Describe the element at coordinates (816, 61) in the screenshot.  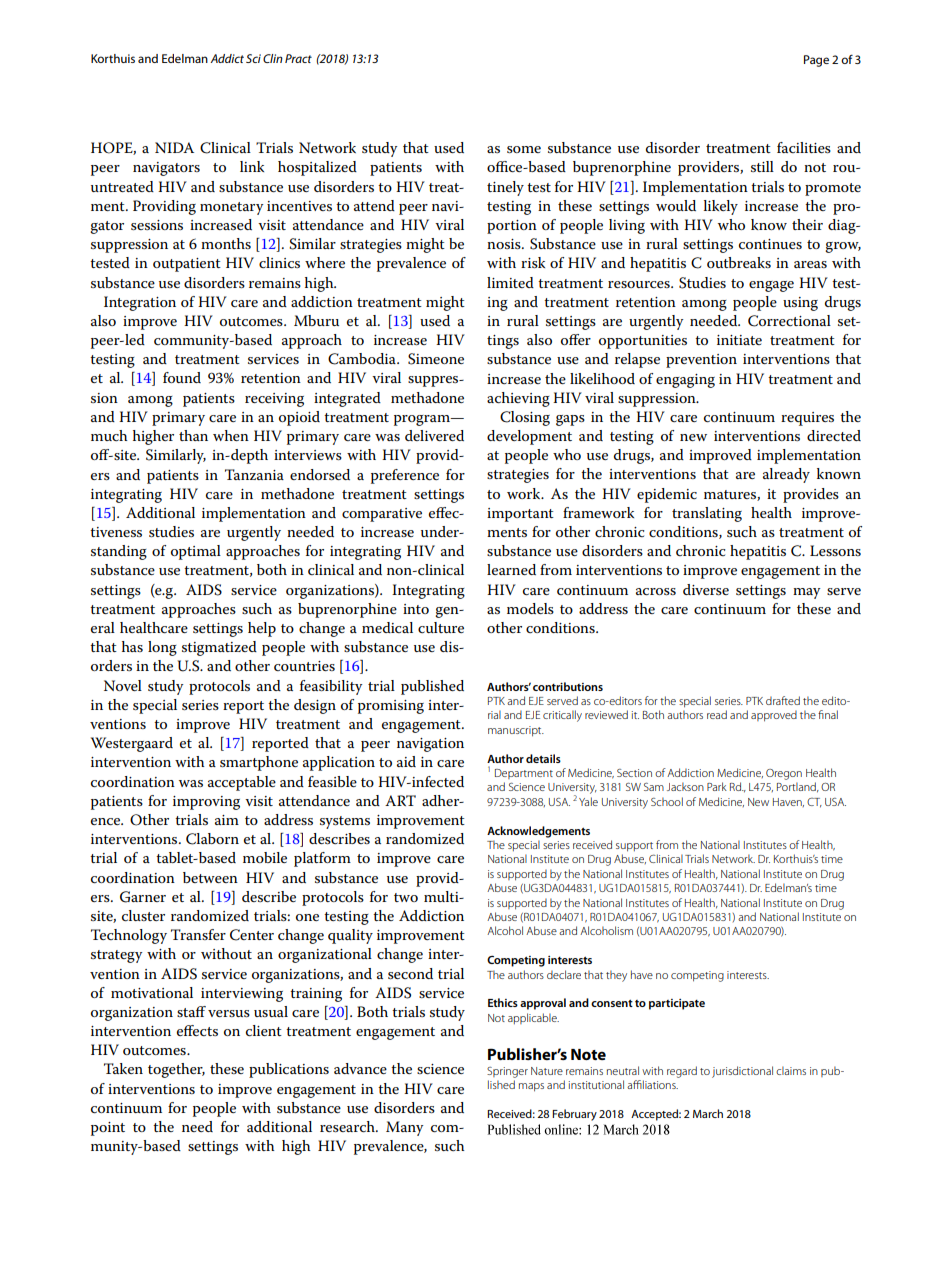
I see `Page` at that location.
